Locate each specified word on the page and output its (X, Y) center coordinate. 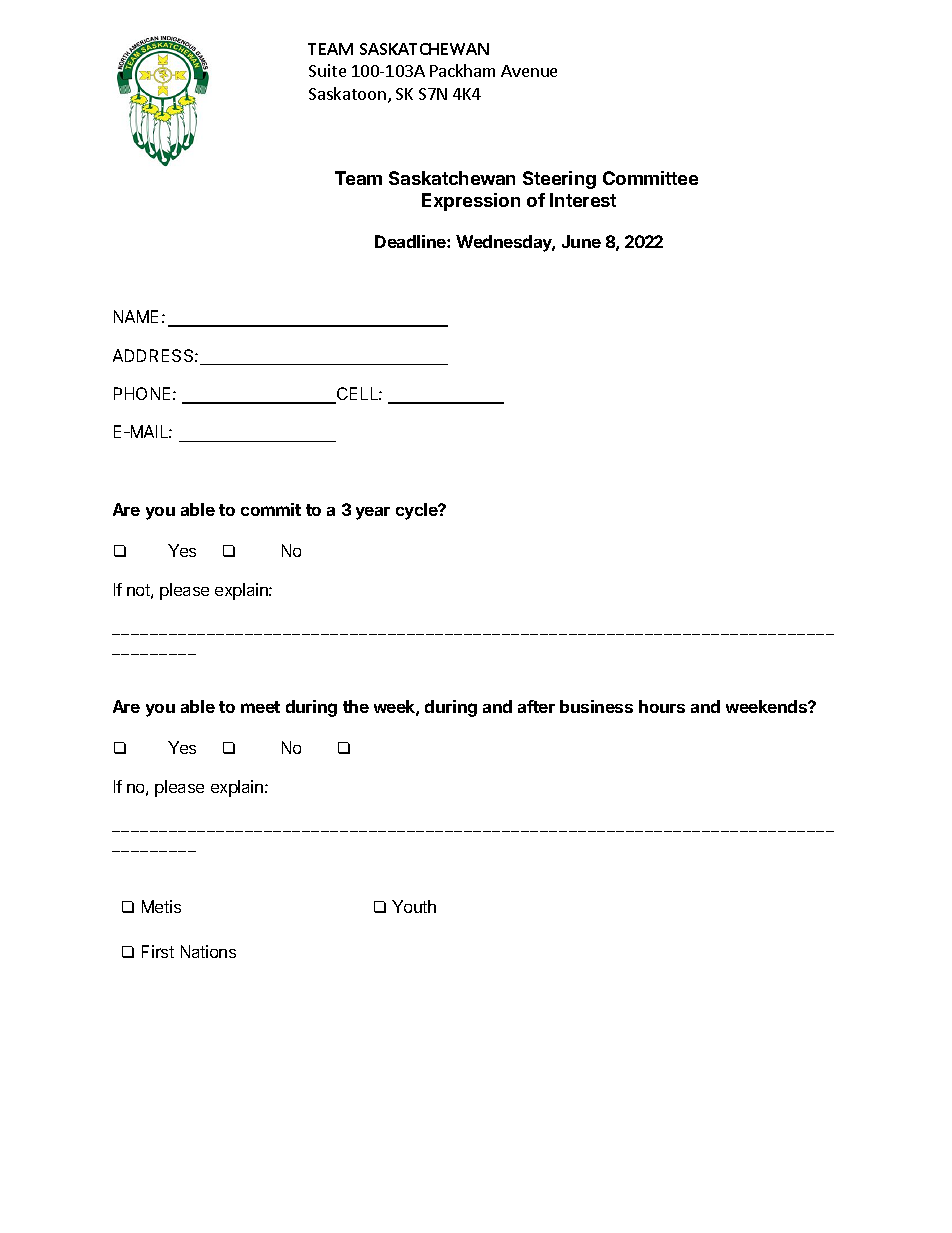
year (373, 513)
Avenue (529, 71)
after (536, 706)
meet (260, 707)
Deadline (411, 241)
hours (662, 706)
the (356, 706)
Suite (327, 70)
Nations (208, 951)
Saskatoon (347, 93)
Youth (414, 906)
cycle (418, 511)
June (581, 241)
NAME (136, 316)
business (596, 706)
